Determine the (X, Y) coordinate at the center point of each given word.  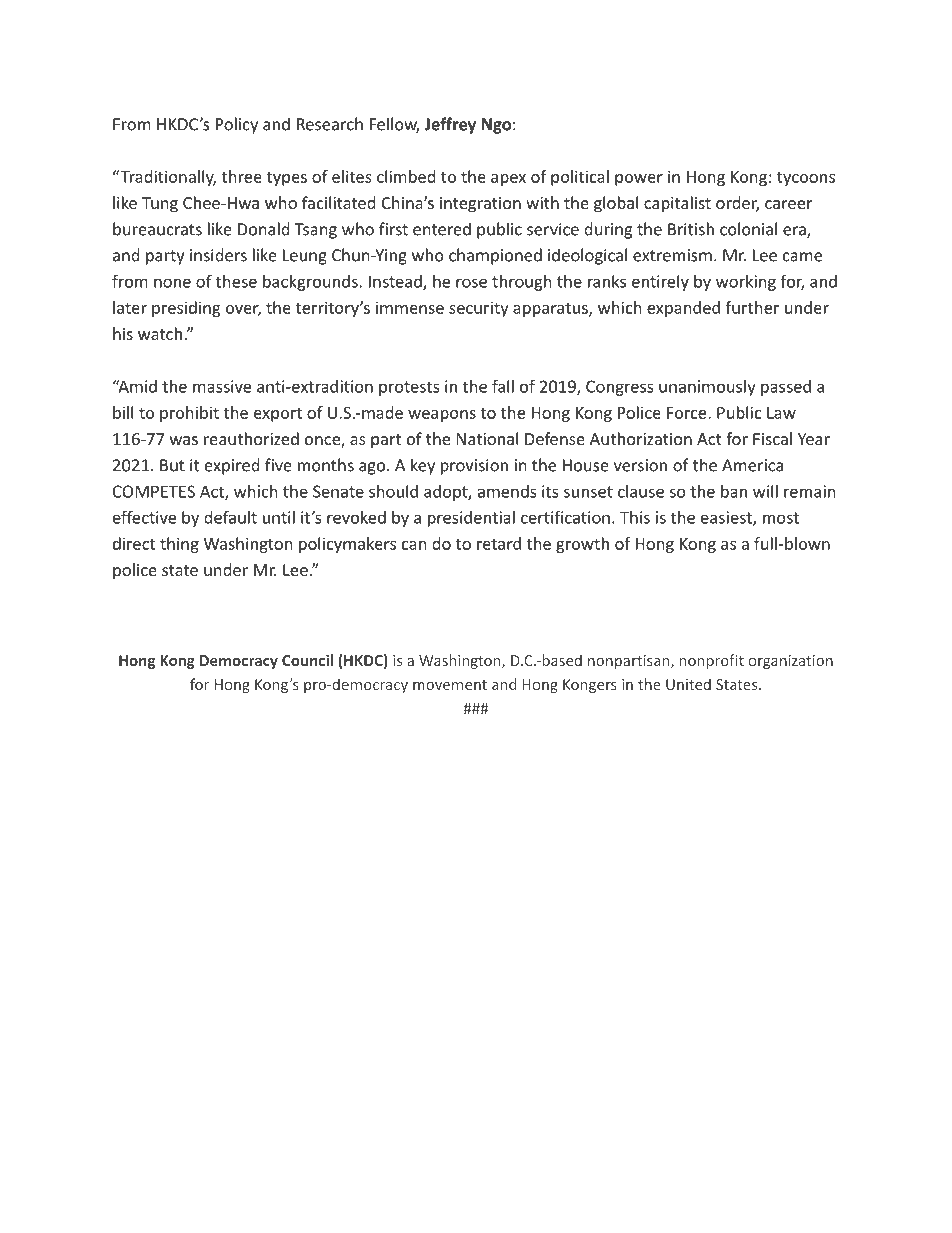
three (242, 176)
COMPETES (154, 491)
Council (307, 660)
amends (507, 491)
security (479, 309)
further (752, 307)
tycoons (806, 179)
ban (734, 491)
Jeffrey (450, 125)
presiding (186, 309)
